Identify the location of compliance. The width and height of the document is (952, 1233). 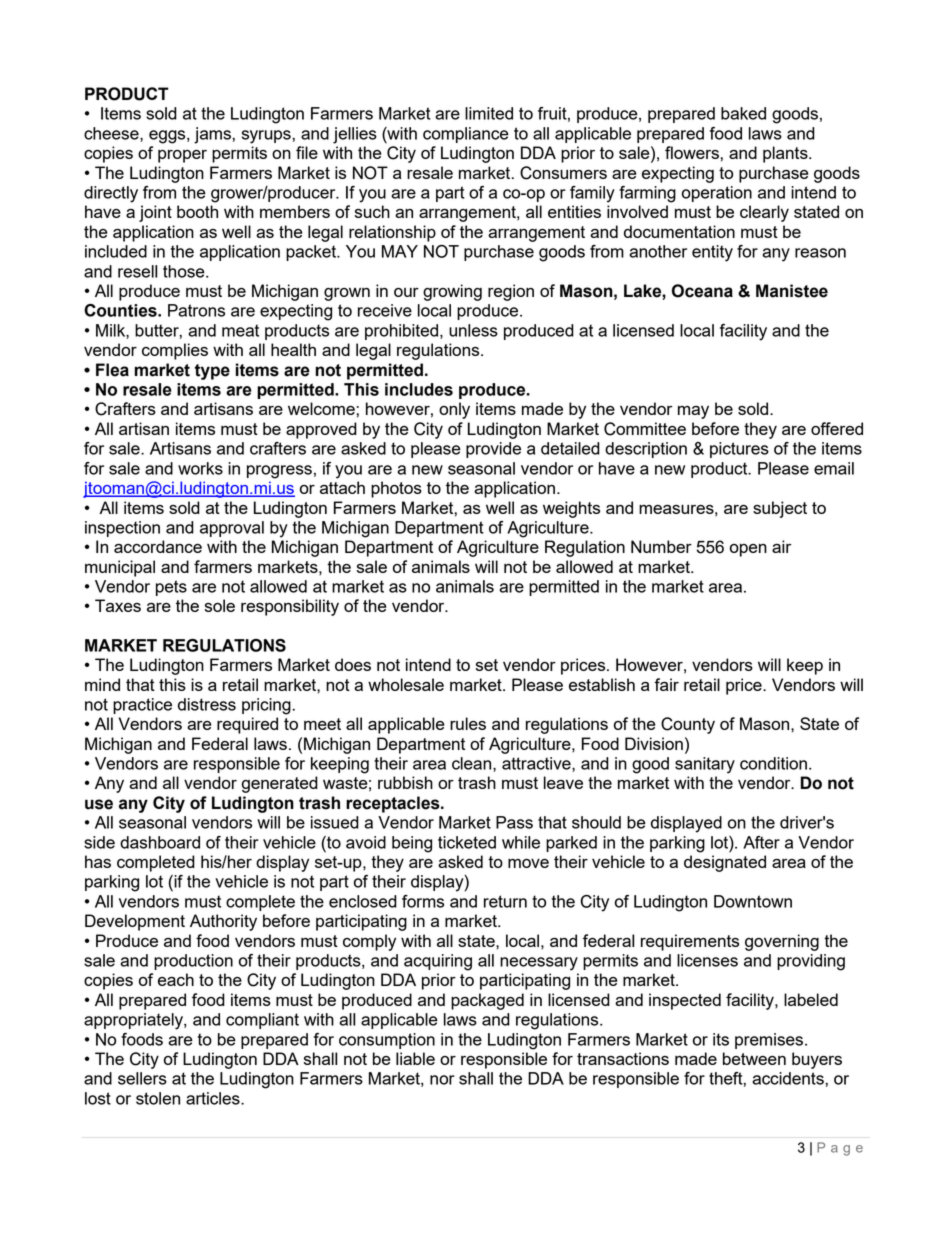
(466, 135).
